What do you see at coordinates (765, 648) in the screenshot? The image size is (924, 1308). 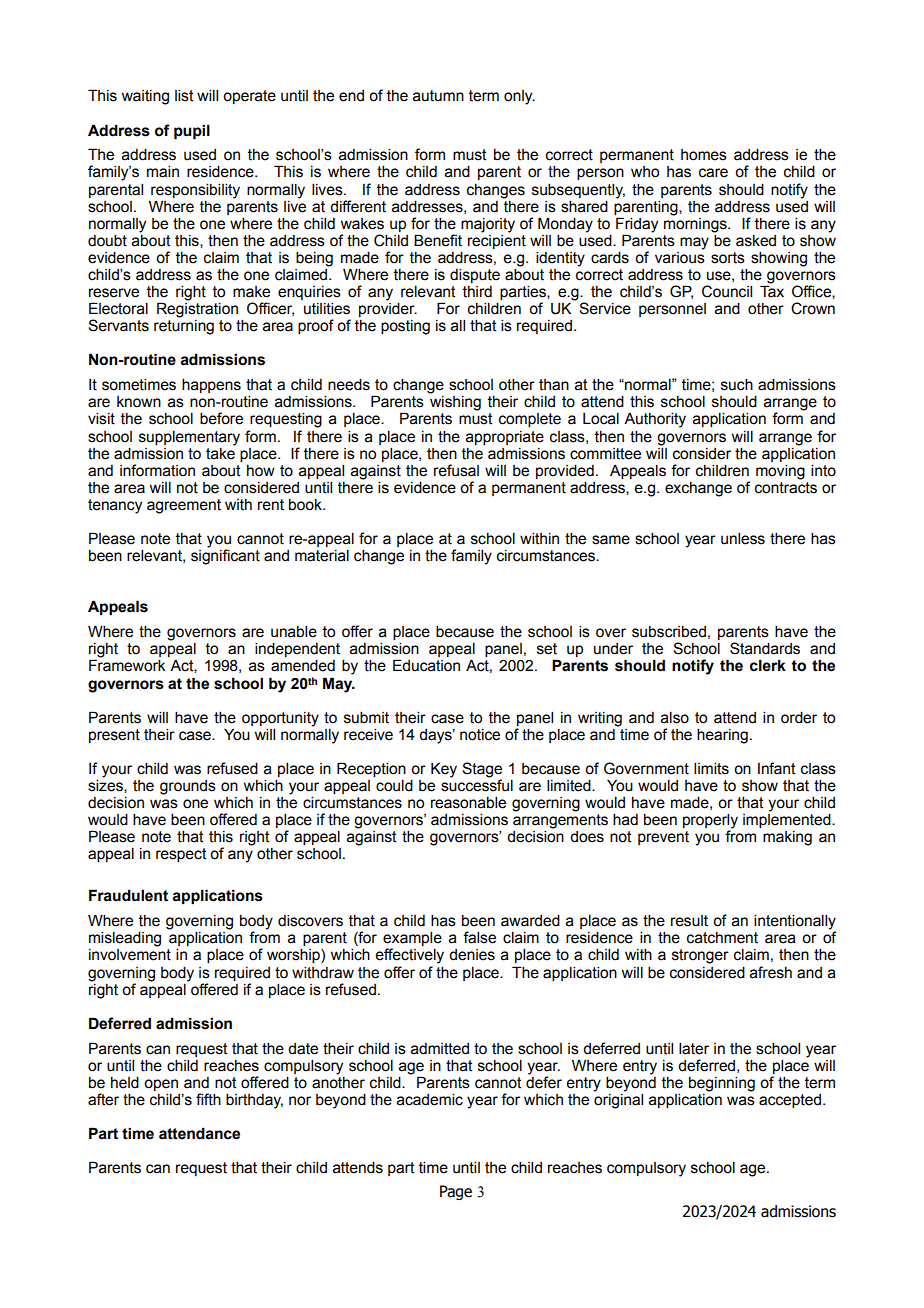 I see `Standards` at bounding box center [765, 648].
